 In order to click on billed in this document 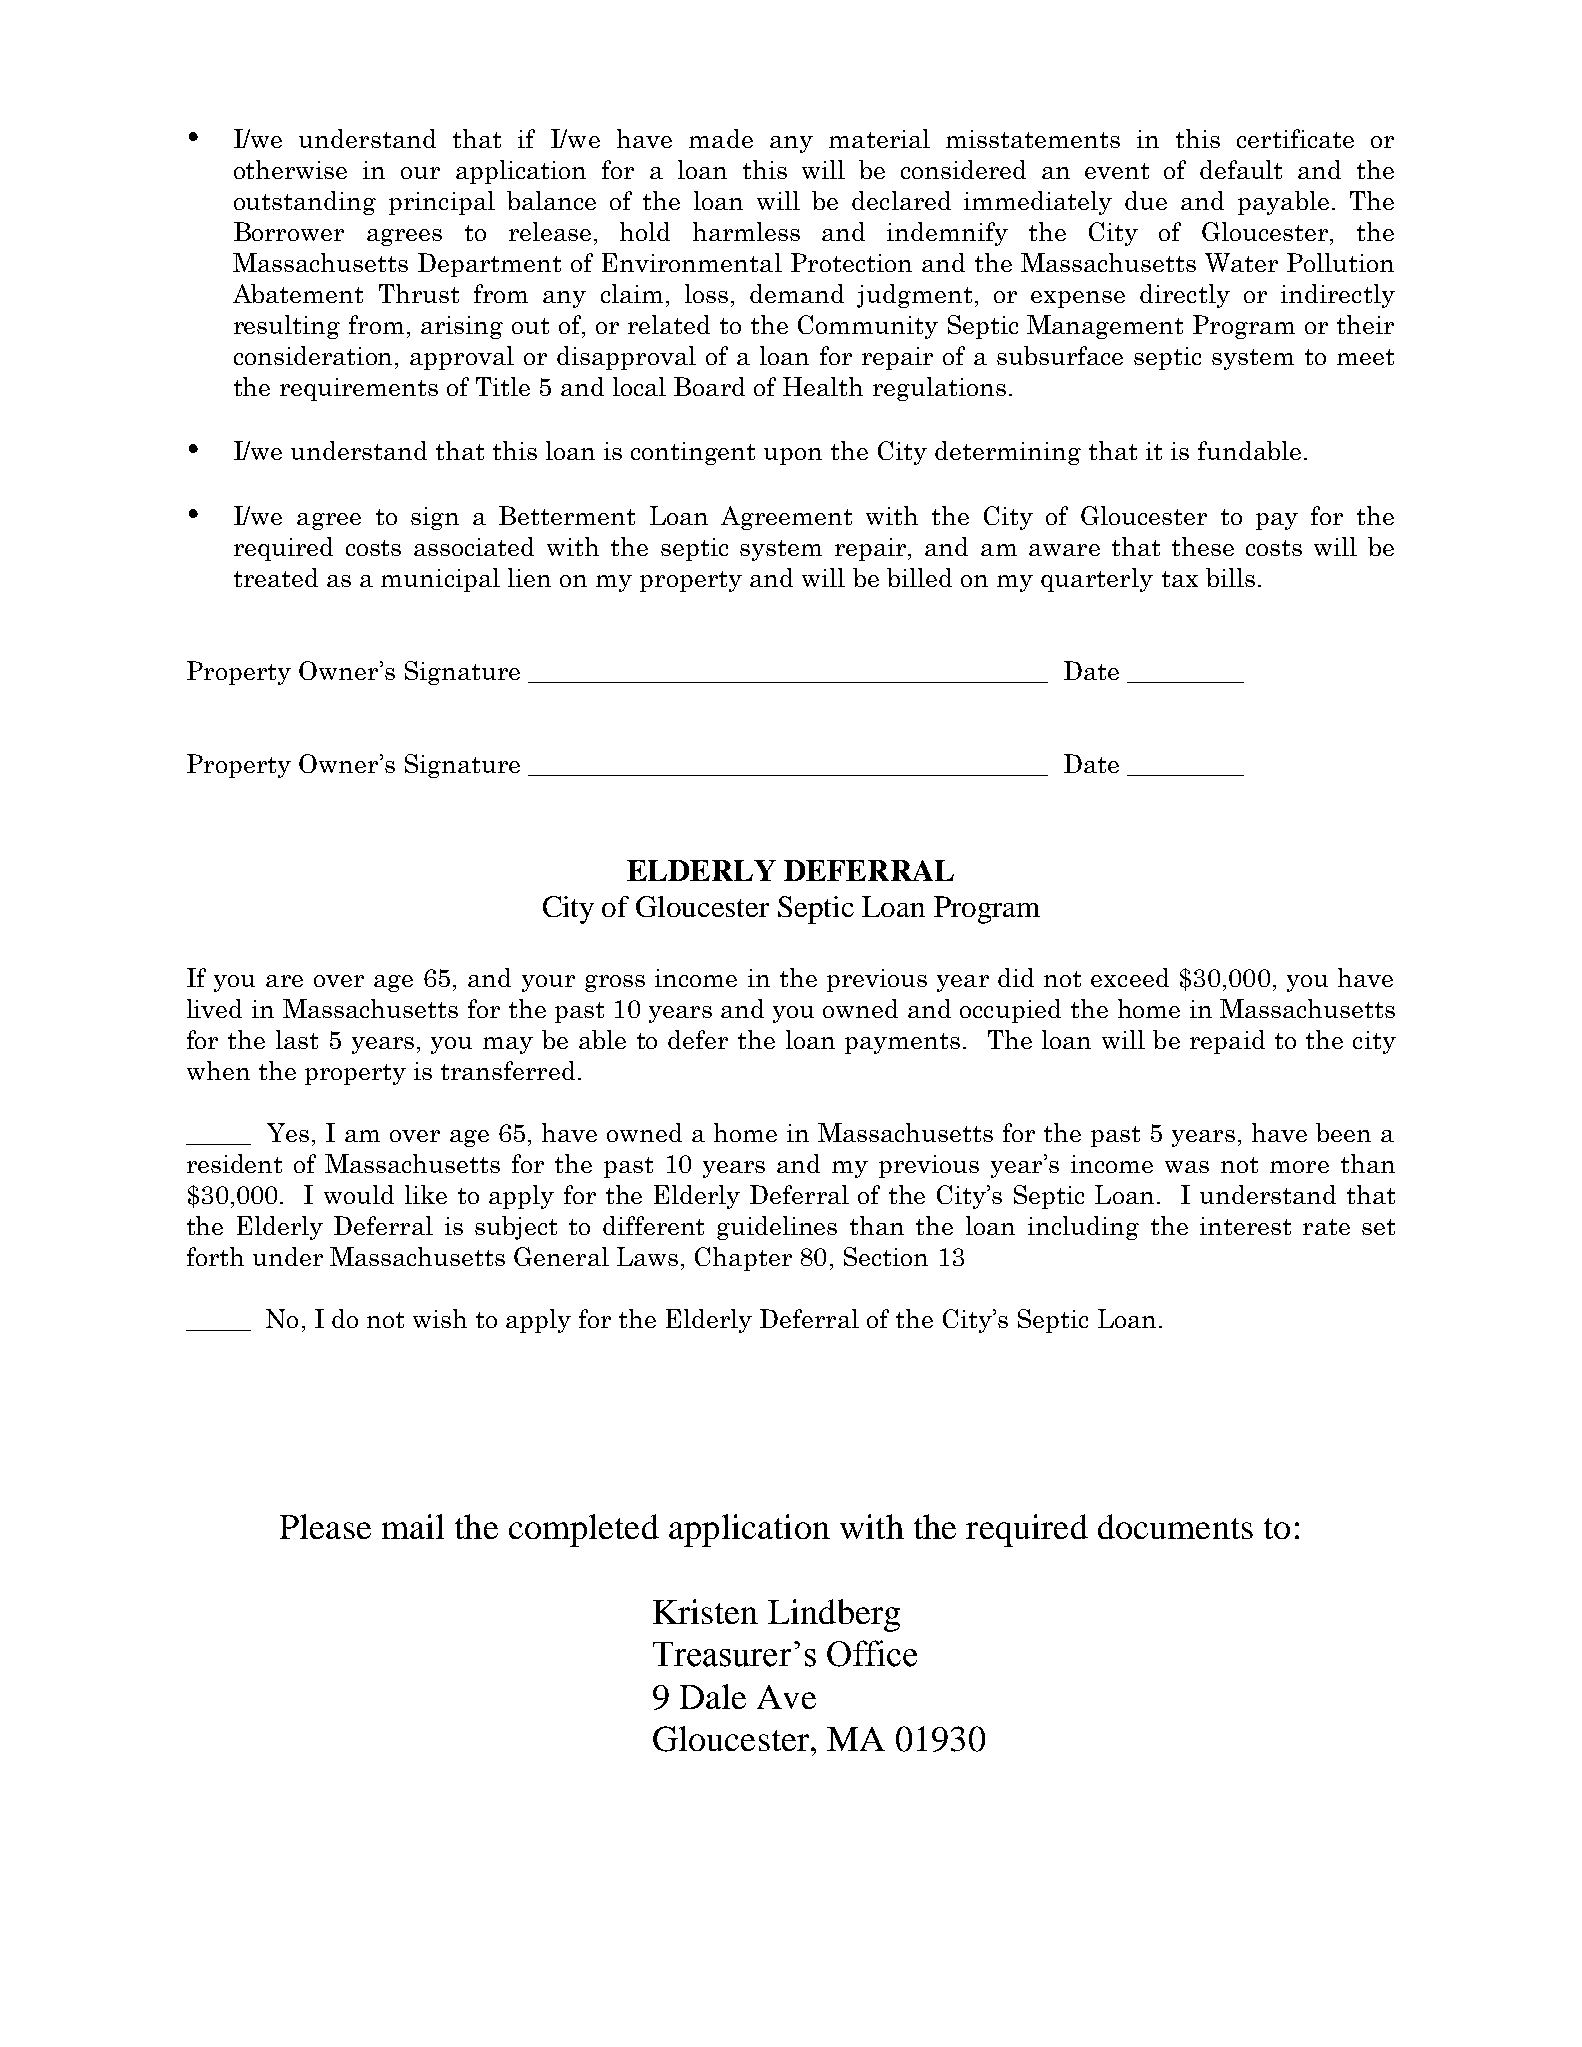, I will do `click(919, 577)`.
